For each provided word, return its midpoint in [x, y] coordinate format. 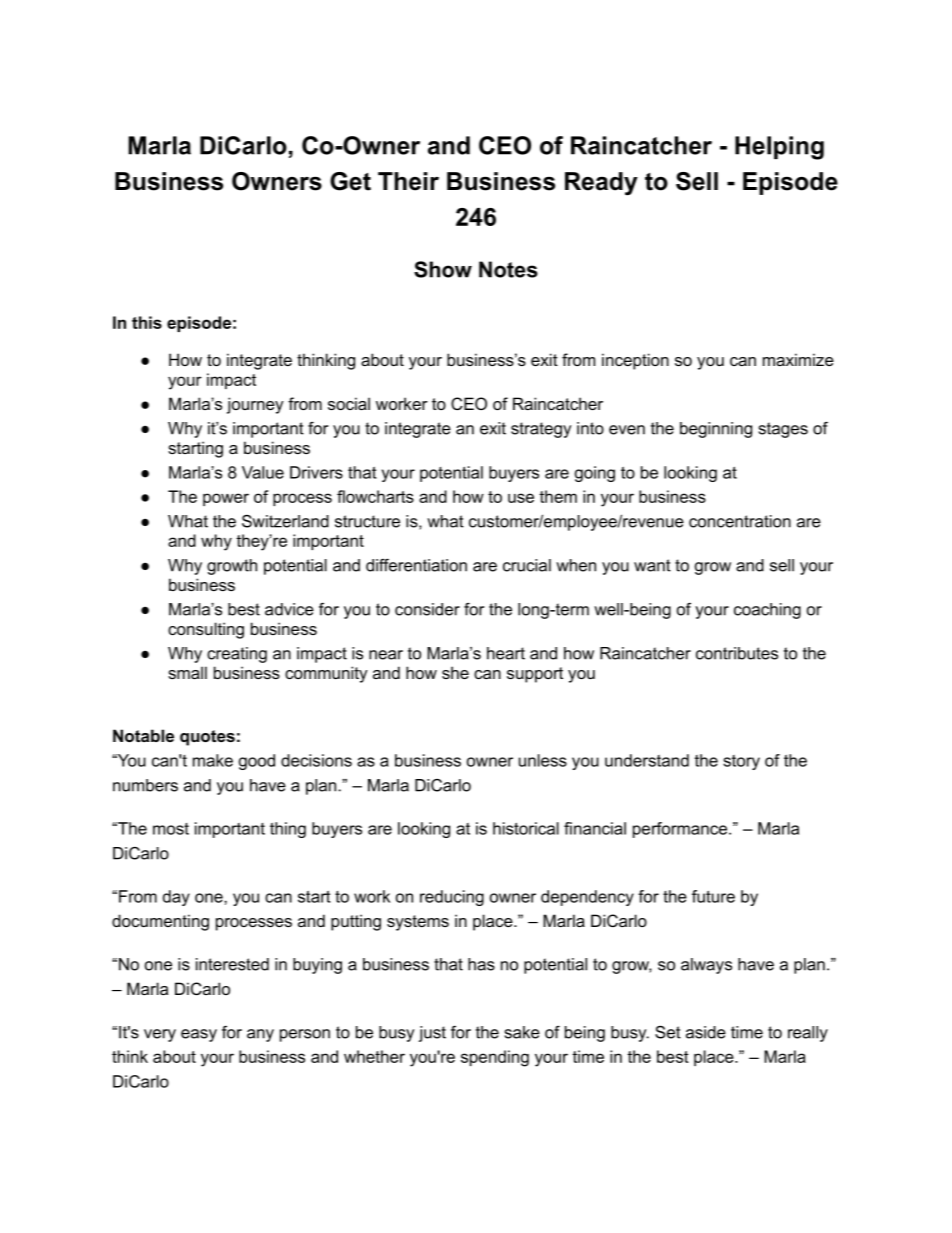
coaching [767, 611]
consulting [206, 630]
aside [706, 1032]
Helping [779, 148]
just [432, 1034]
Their [408, 181]
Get [350, 181]
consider [427, 609]
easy [199, 1035]
